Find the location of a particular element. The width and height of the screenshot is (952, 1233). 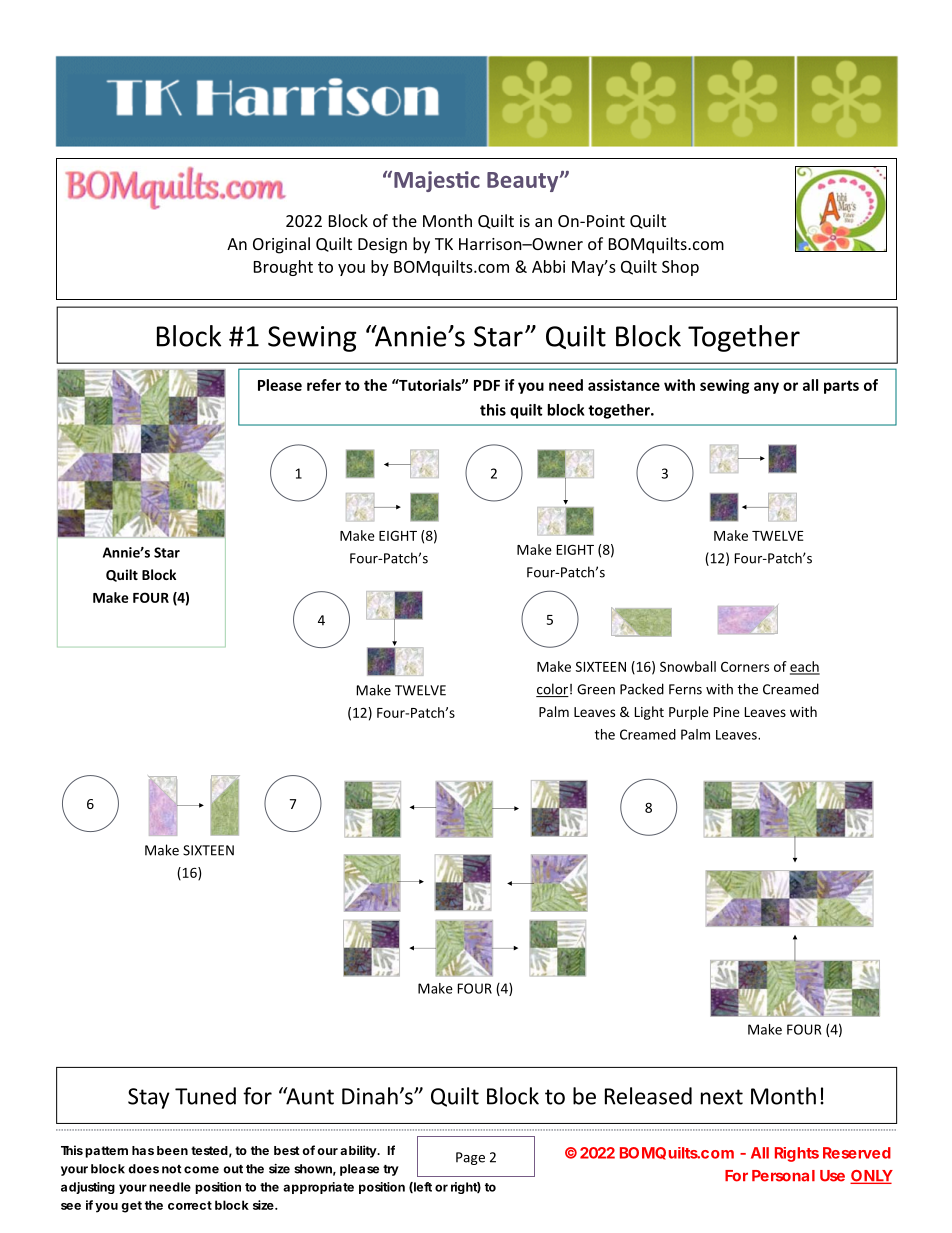

each is located at coordinates (805, 667).
